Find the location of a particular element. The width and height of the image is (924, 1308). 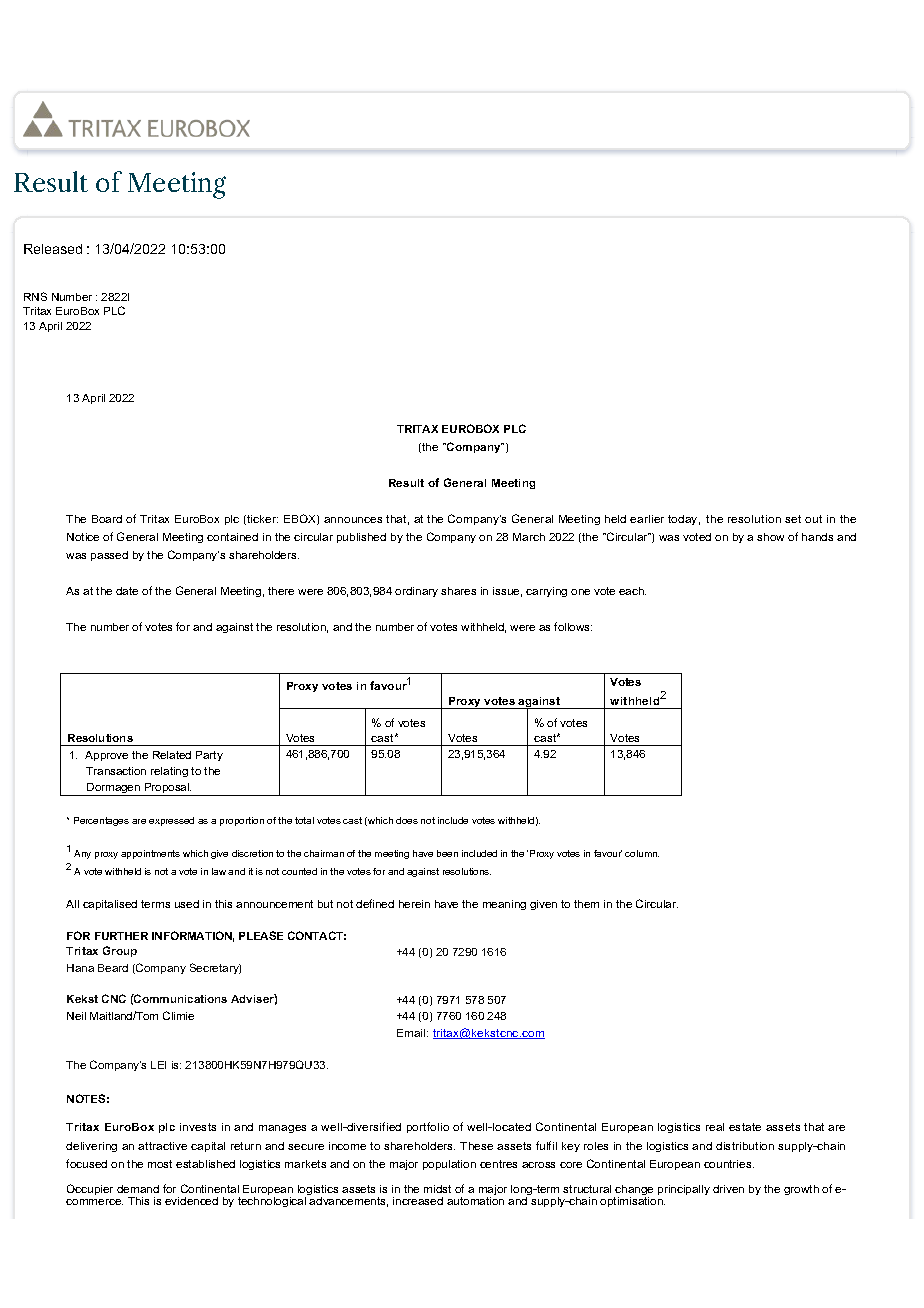

date is located at coordinates (127, 591).
